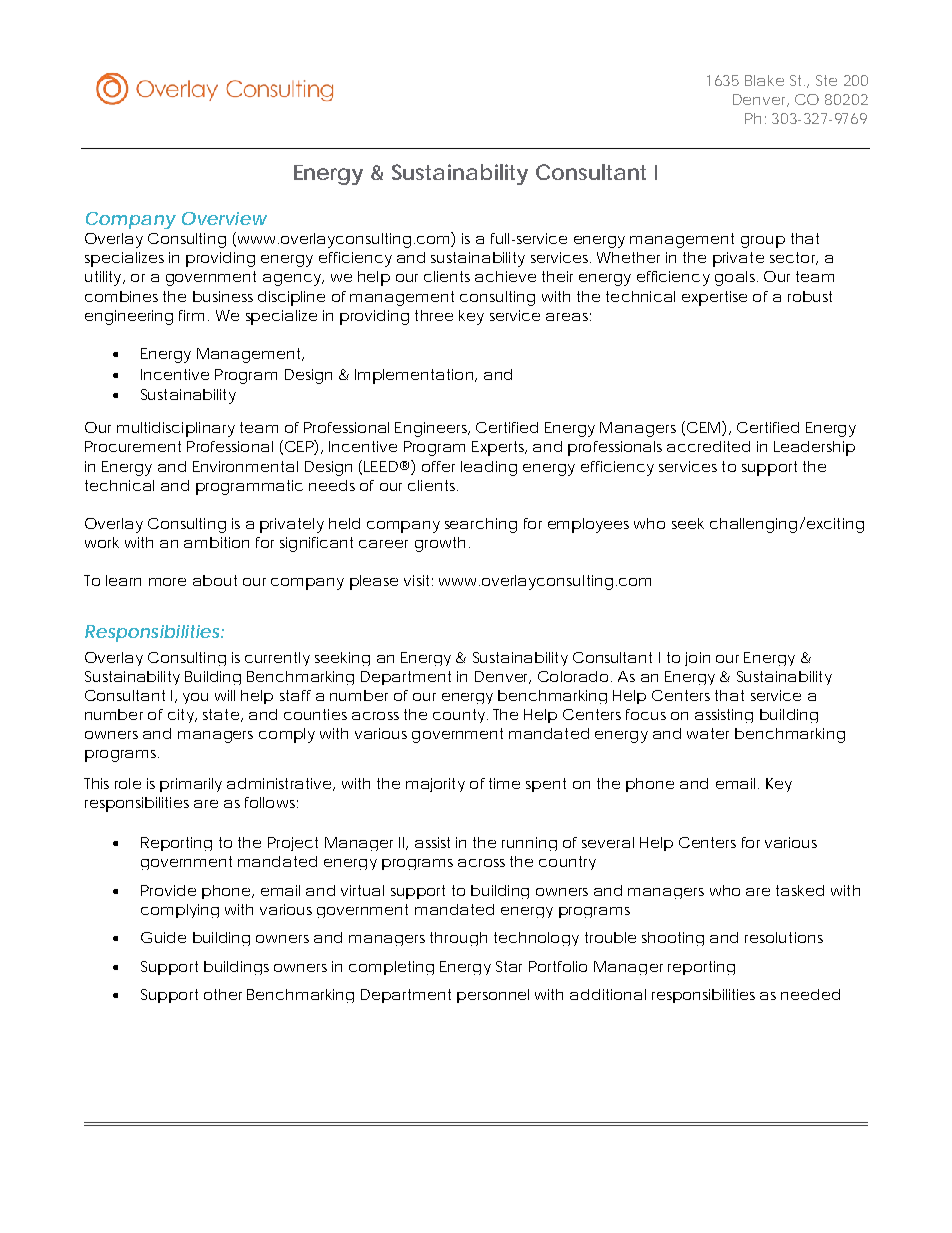 This screenshot has height=1233, width=952. Describe the element at coordinates (195, 698) in the screenshot. I see `you` at that location.
